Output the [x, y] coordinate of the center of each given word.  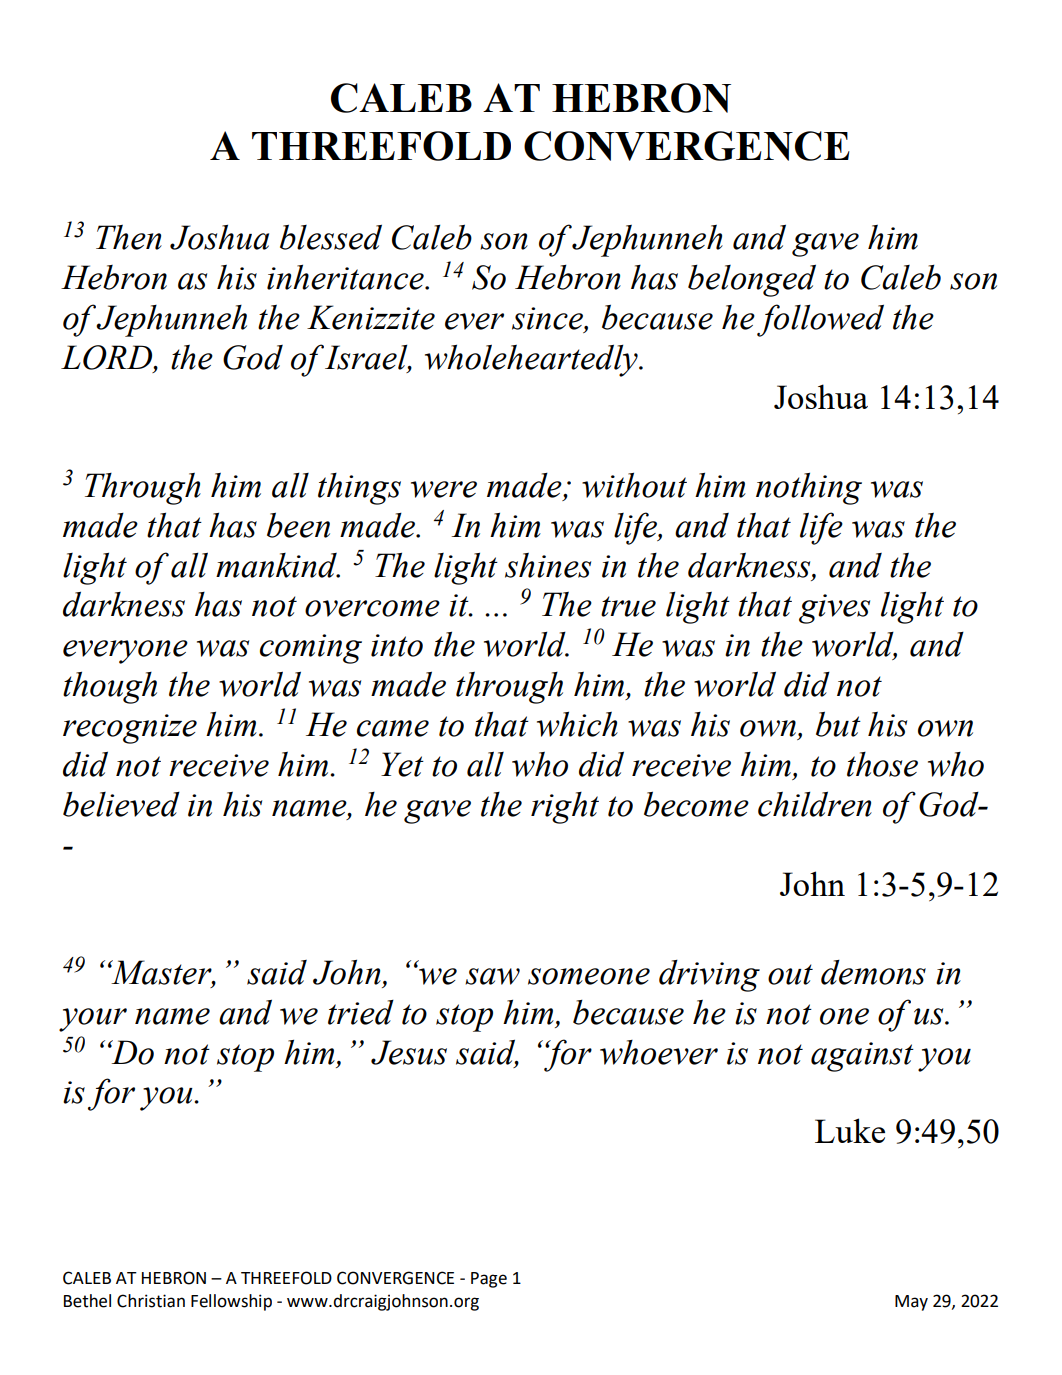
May [911, 1303]
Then [129, 237]
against [862, 1057]
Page [489, 1280]
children [815, 804]
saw [492, 976]
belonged [752, 280]
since [548, 319]
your [93, 1020]
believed [121, 804]
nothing [809, 488]
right [565, 808]
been [298, 525]
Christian [151, 1301]
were [444, 489]
